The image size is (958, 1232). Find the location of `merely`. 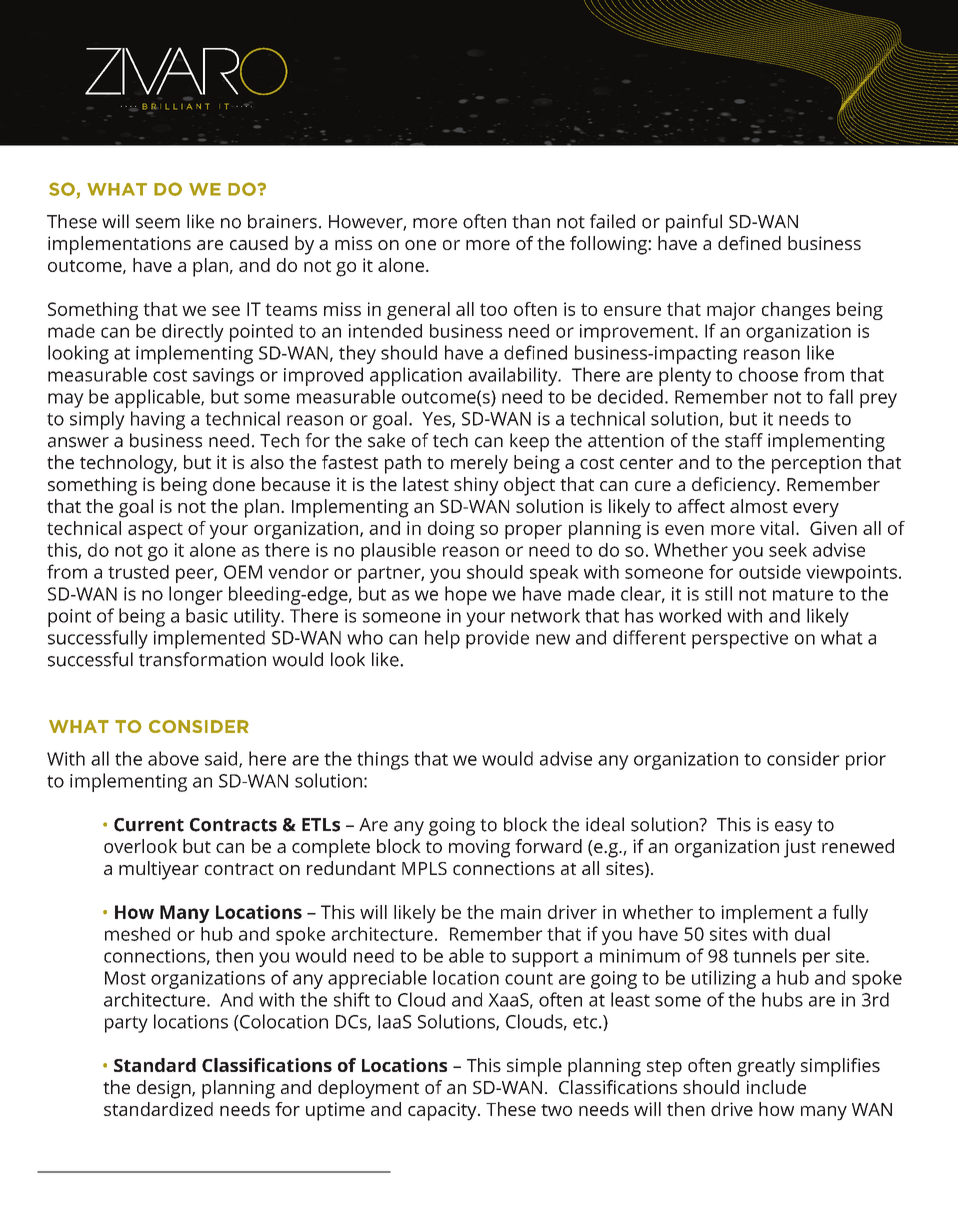

merely is located at coordinates (479, 464).
